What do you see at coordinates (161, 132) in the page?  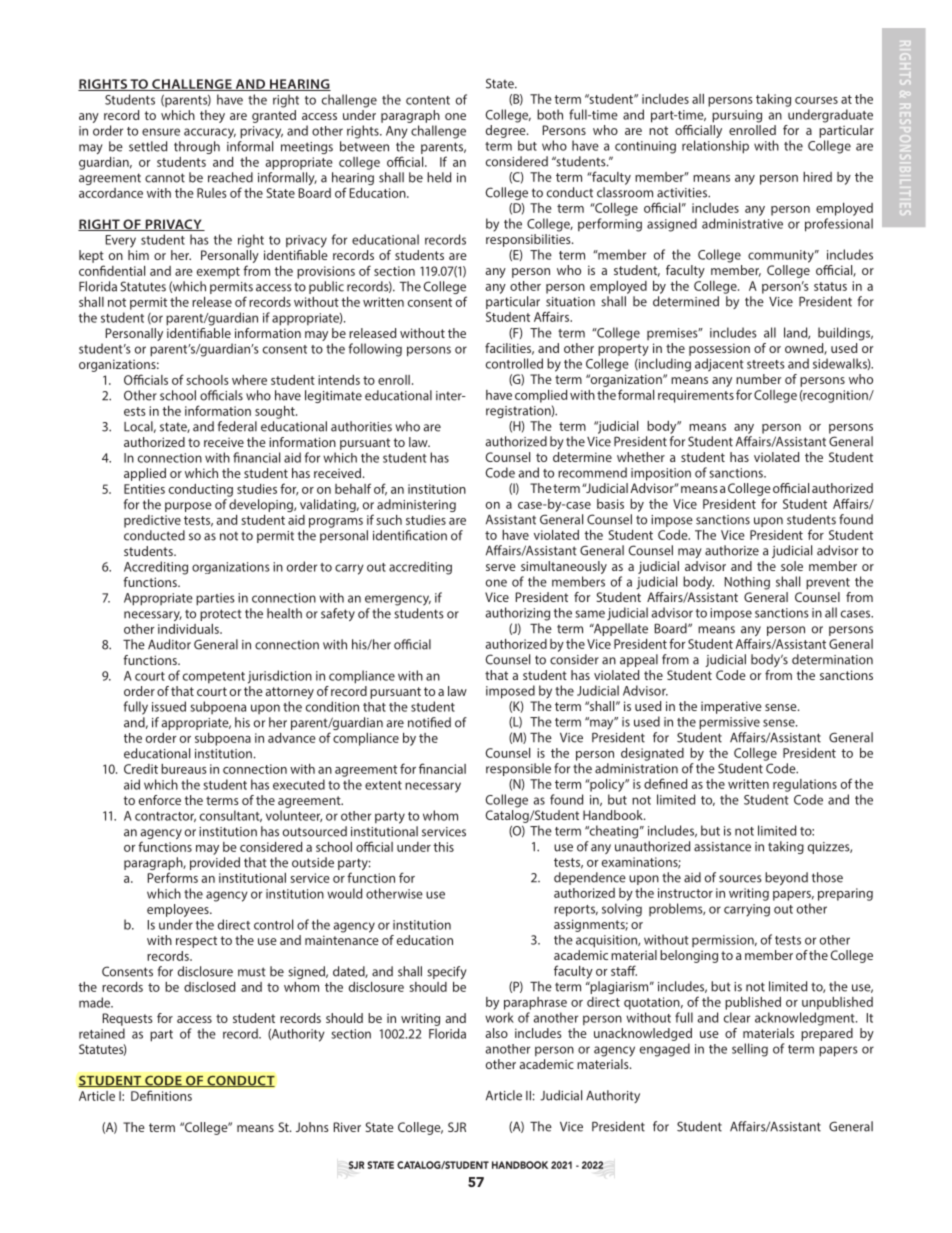 I see `ensure` at bounding box center [161, 132].
